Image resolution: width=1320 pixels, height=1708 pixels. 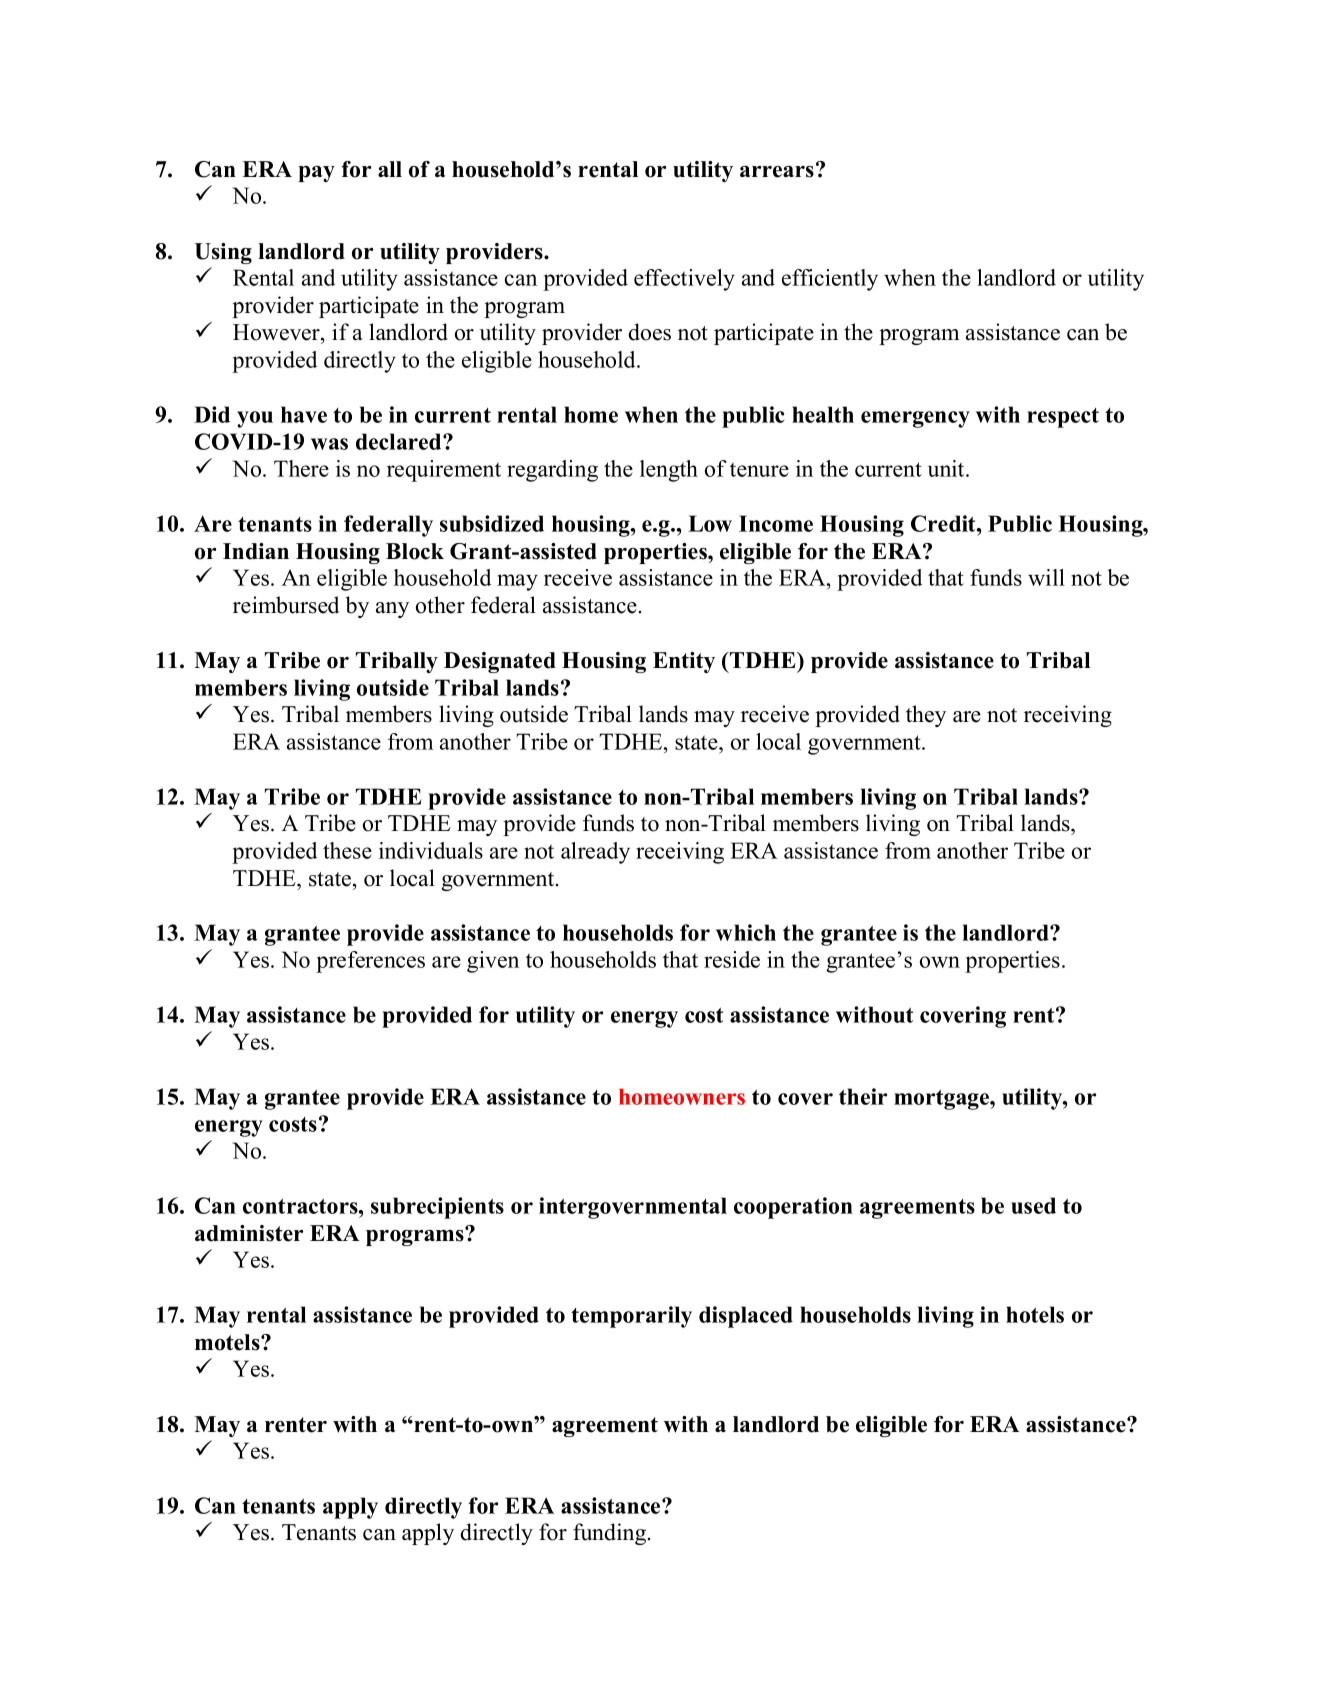 I want to click on already, so click(x=595, y=853).
